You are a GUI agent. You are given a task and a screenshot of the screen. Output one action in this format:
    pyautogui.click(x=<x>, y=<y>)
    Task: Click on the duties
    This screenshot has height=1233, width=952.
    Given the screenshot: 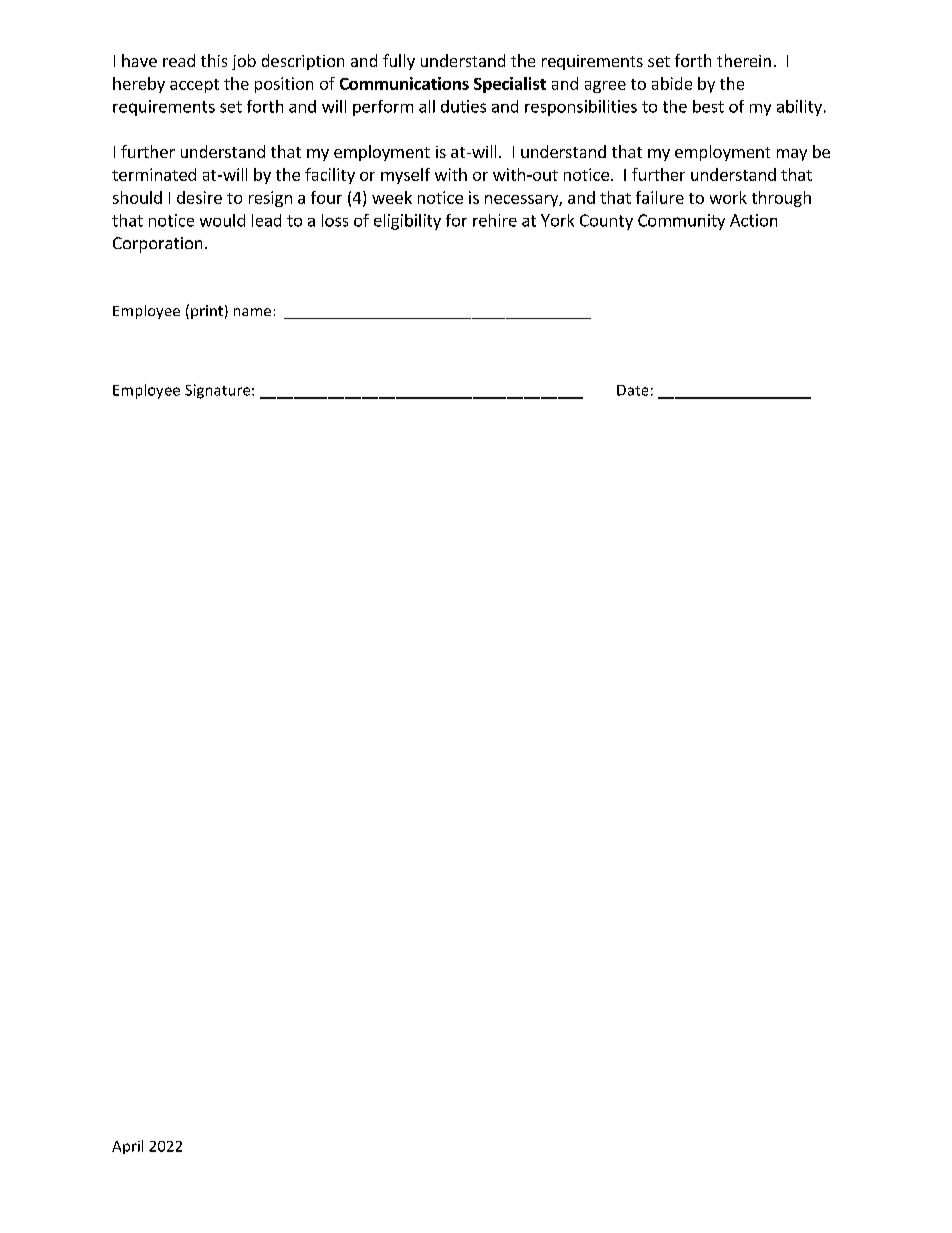 What is the action you would take?
    pyautogui.click(x=463, y=106)
